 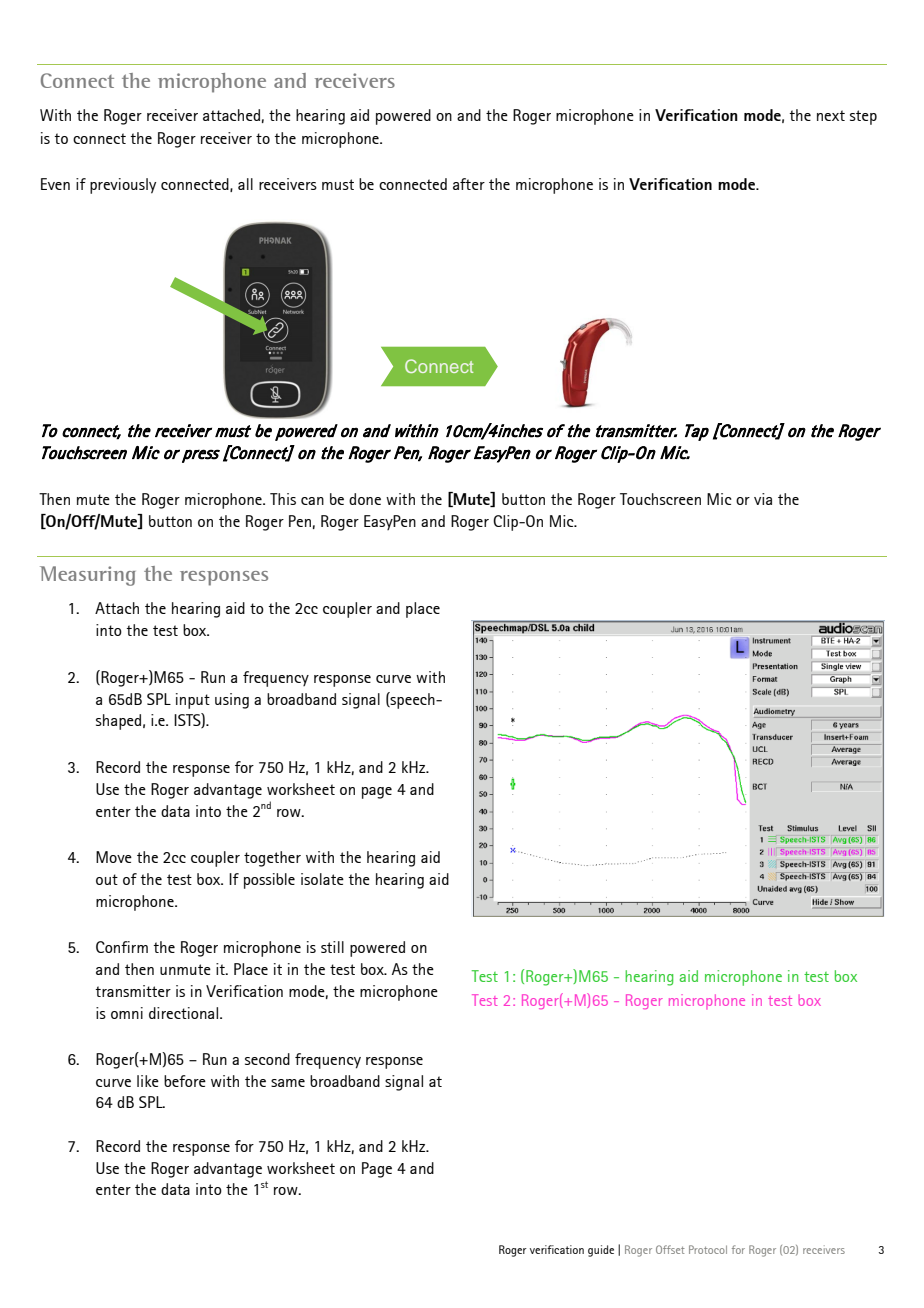 I want to click on via, so click(x=763, y=499).
